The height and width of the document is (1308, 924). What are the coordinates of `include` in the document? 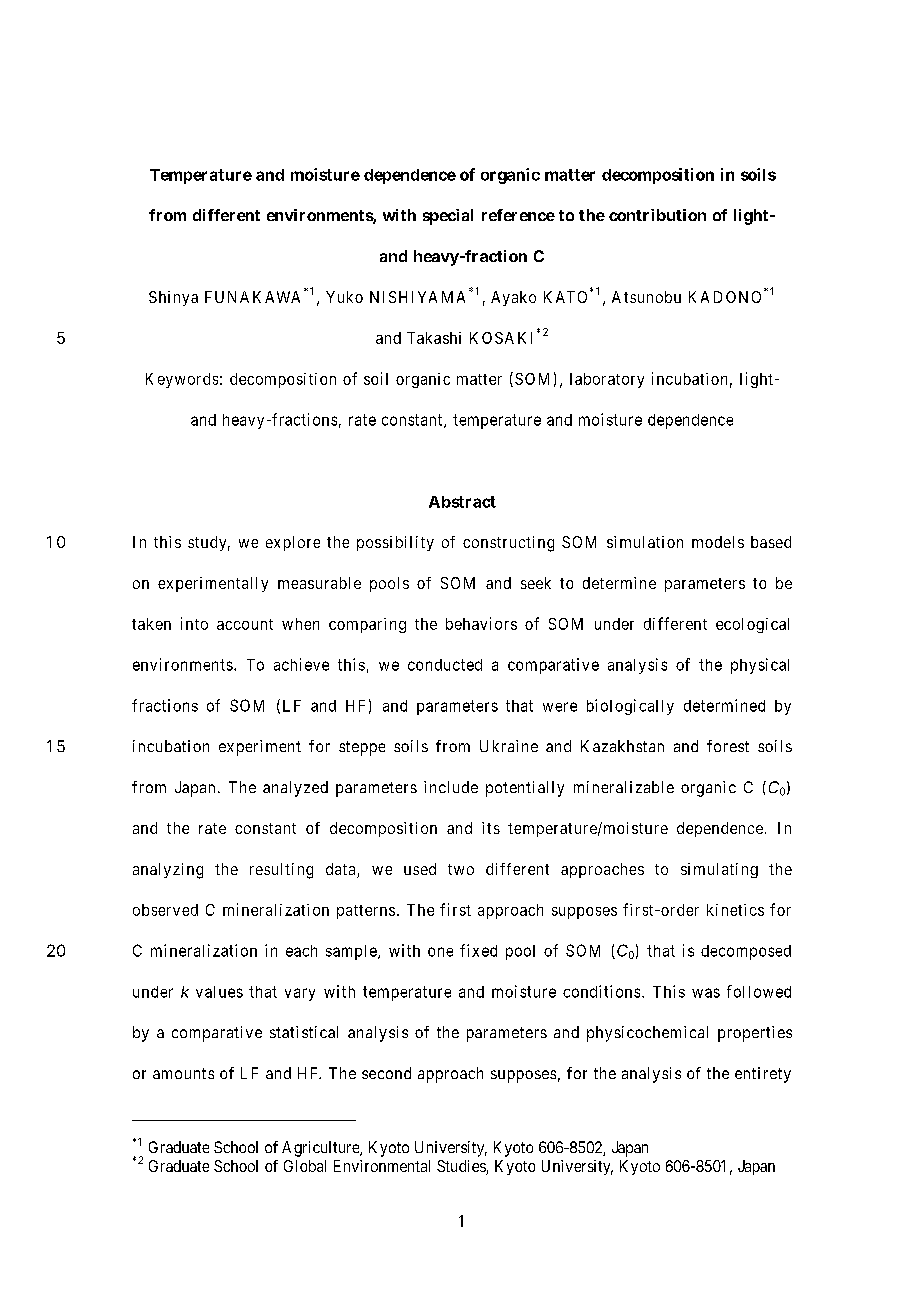 It's located at (451, 787).
